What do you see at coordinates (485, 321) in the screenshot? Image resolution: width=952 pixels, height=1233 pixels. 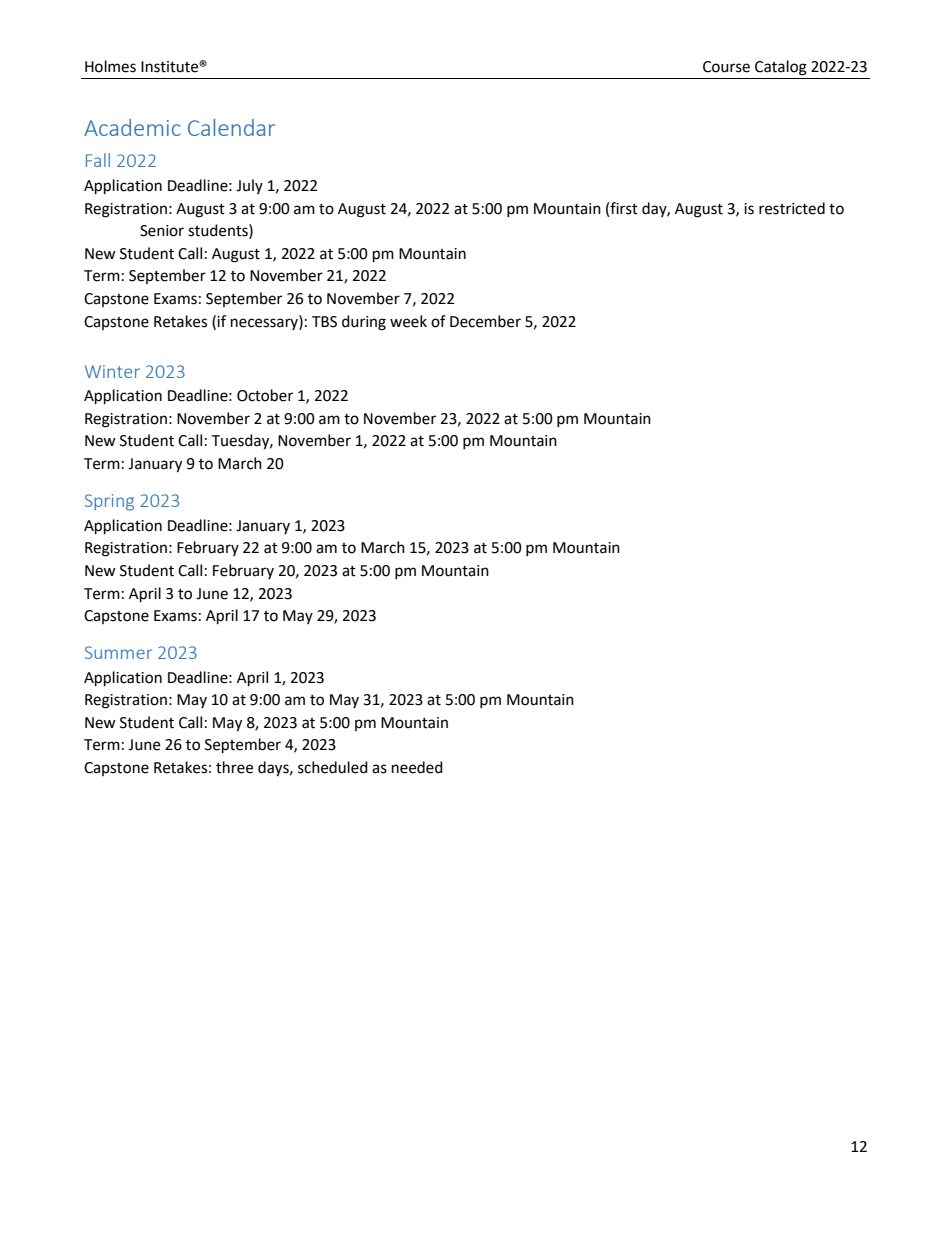 I see `December` at bounding box center [485, 321].
